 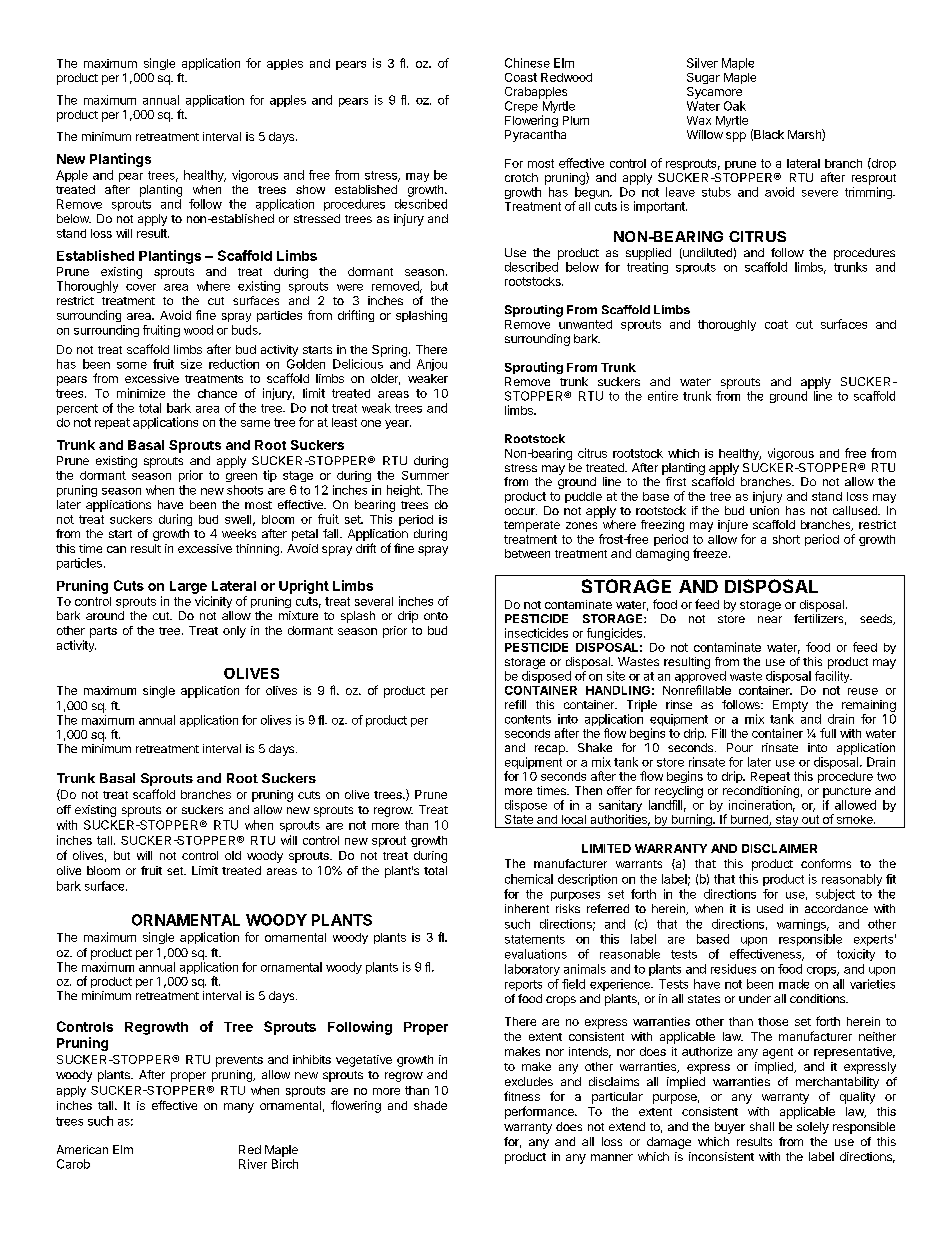 I want to click on Oak, so click(x=735, y=106).
